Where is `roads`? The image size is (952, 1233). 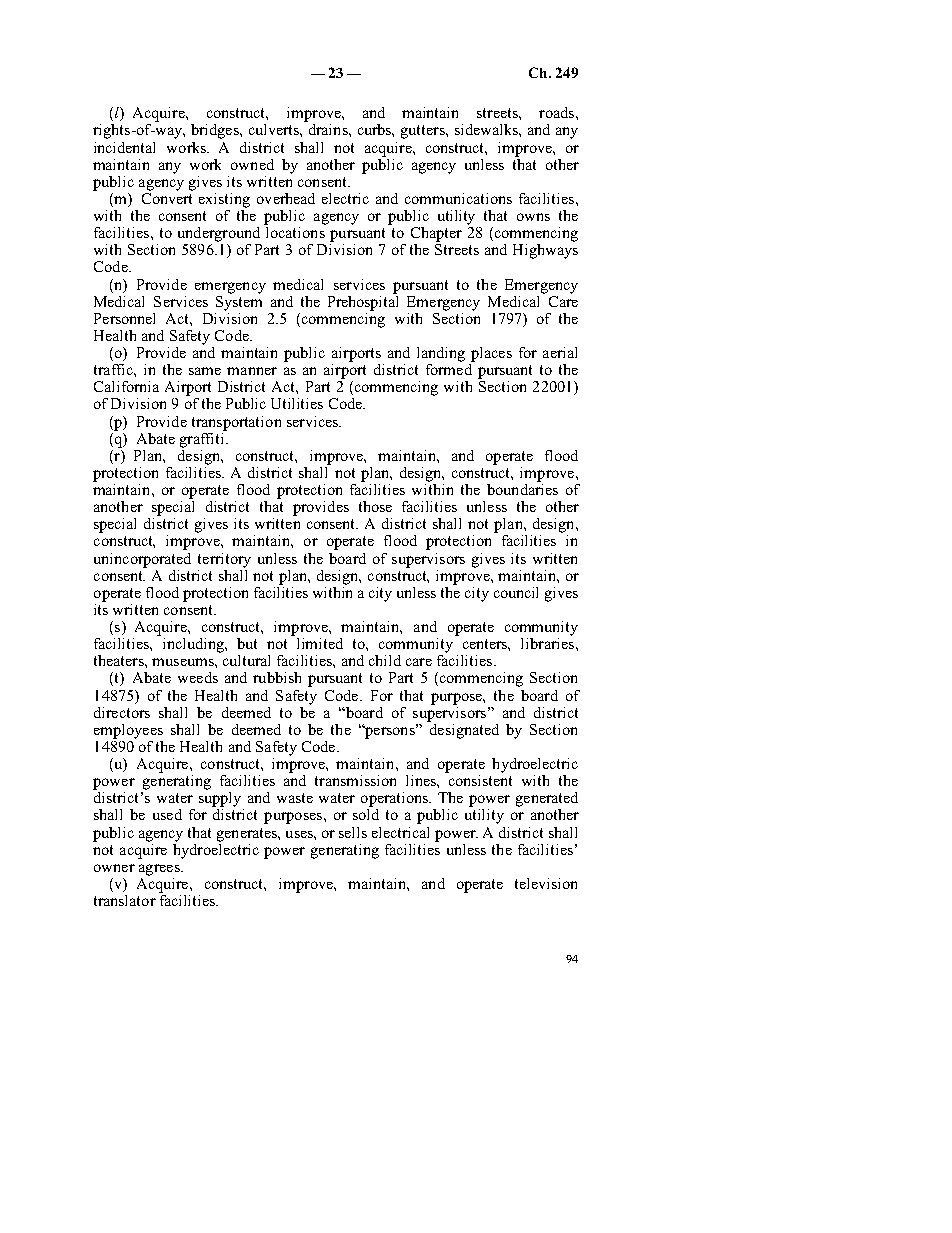 roads is located at coordinates (556, 112).
